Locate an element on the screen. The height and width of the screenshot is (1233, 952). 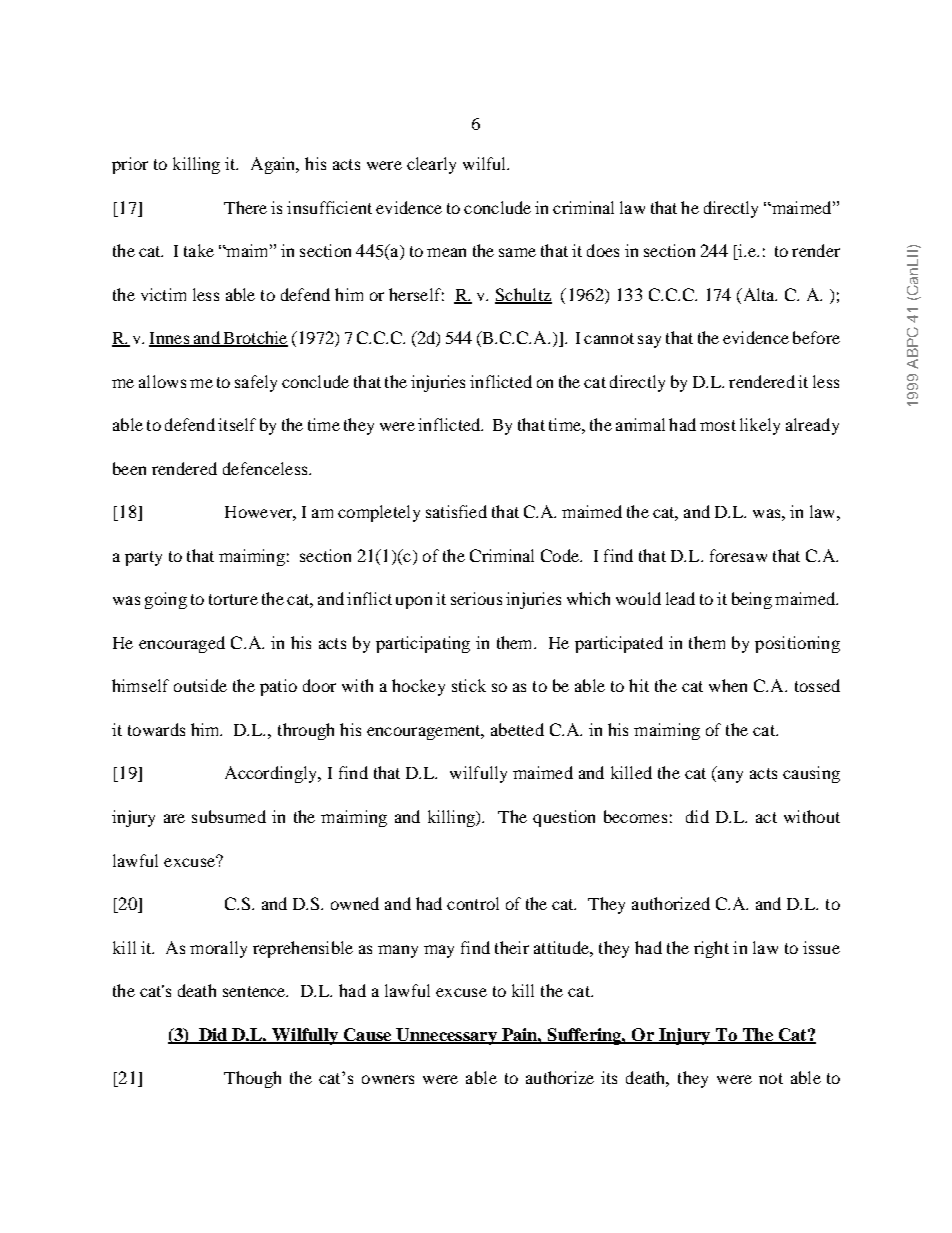
clearly is located at coordinates (431, 165).
